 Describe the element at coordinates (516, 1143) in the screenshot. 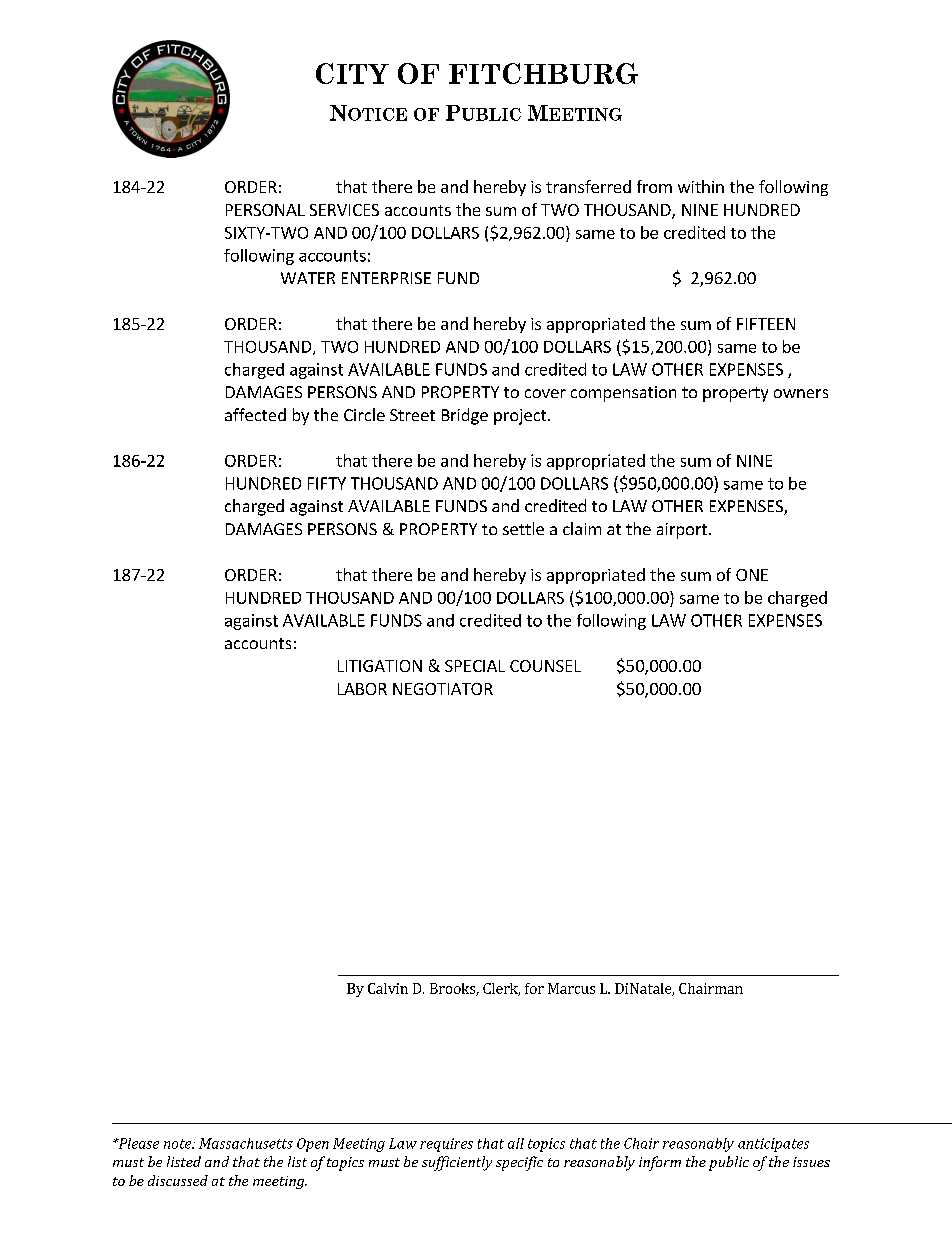

I see `all` at that location.
